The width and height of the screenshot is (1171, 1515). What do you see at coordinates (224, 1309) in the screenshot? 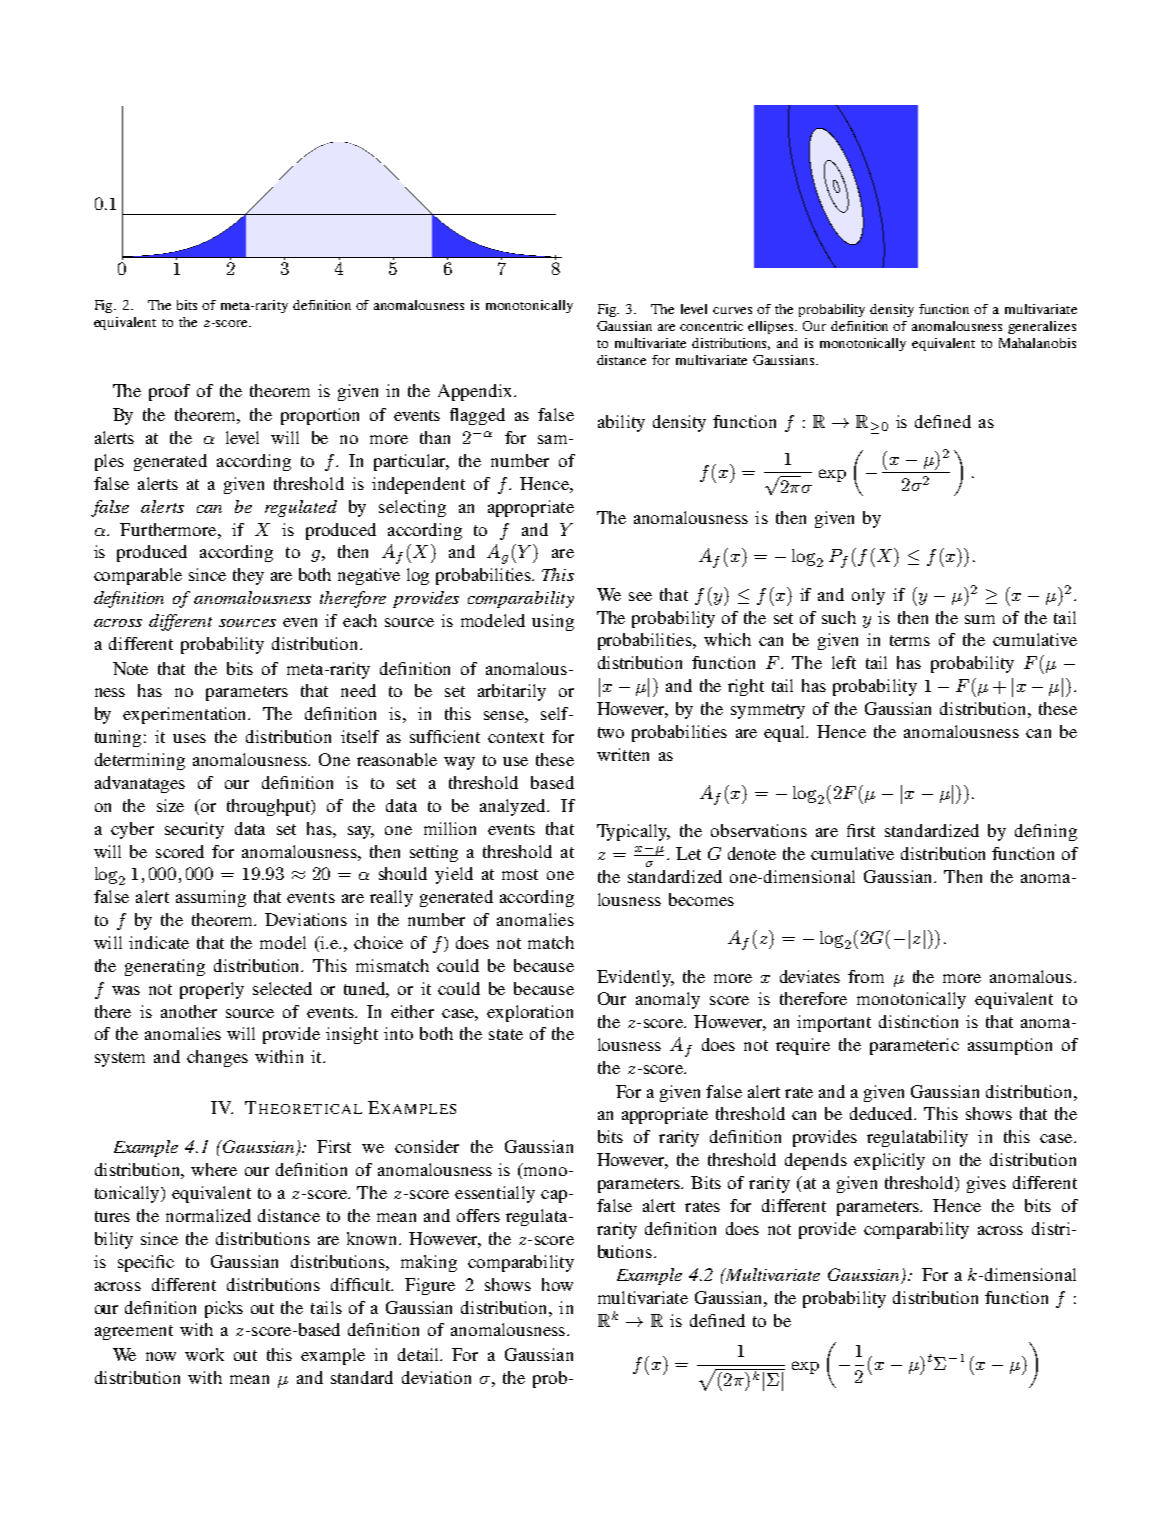
I see `picks` at bounding box center [224, 1309].
